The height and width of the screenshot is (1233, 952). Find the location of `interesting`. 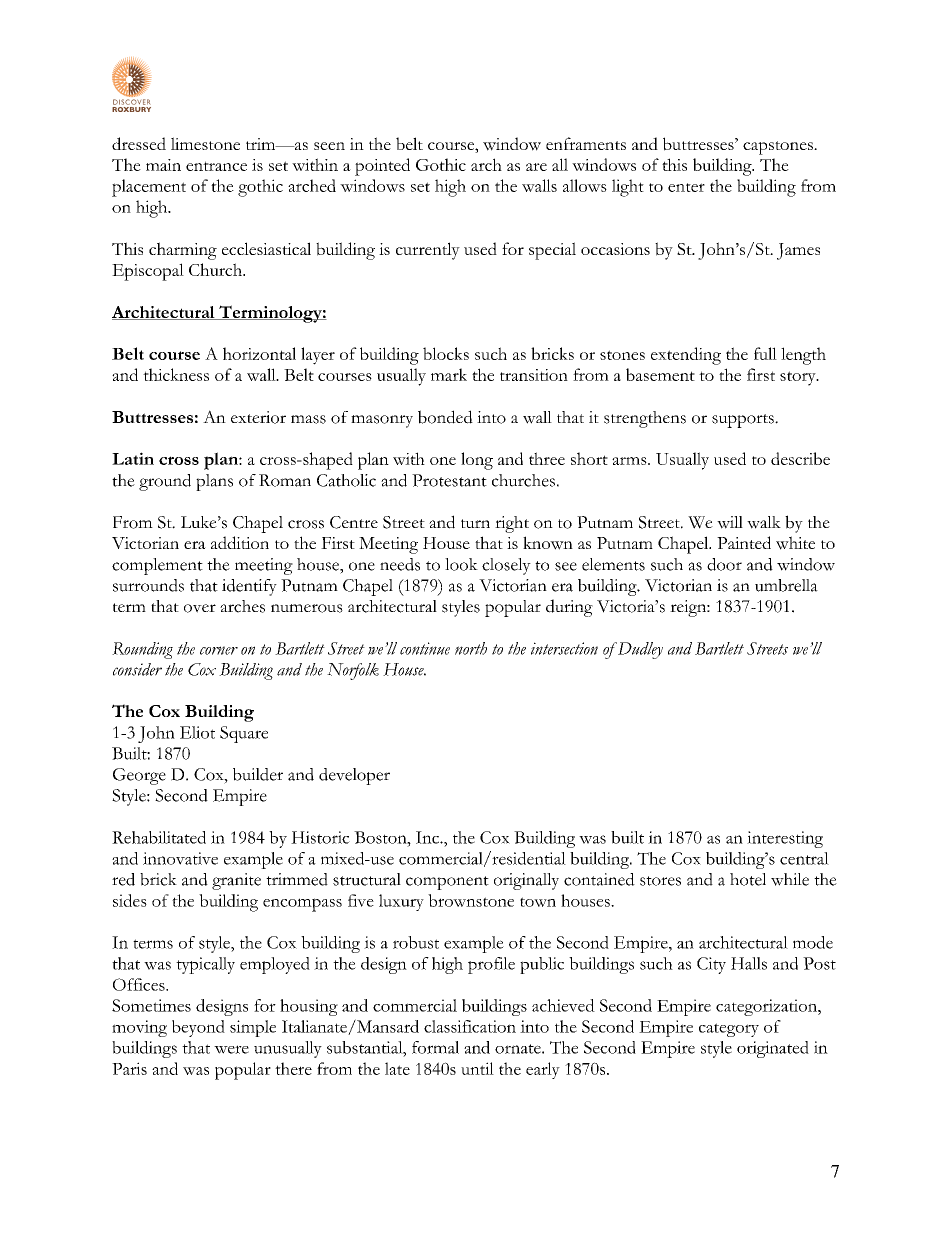

interesting is located at coordinates (785, 839).
